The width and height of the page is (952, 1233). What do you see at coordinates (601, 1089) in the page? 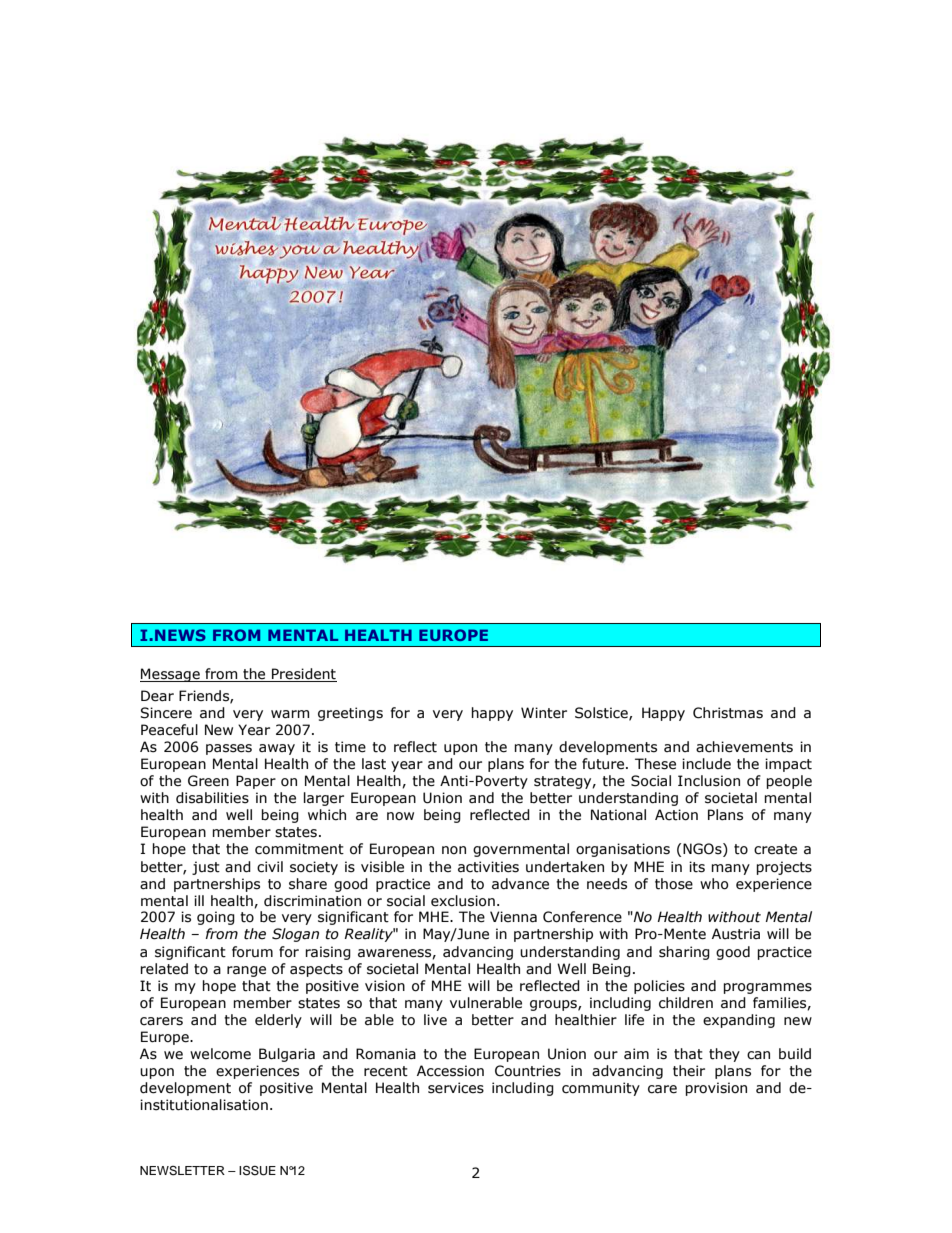
I see `community` at bounding box center [601, 1089].
